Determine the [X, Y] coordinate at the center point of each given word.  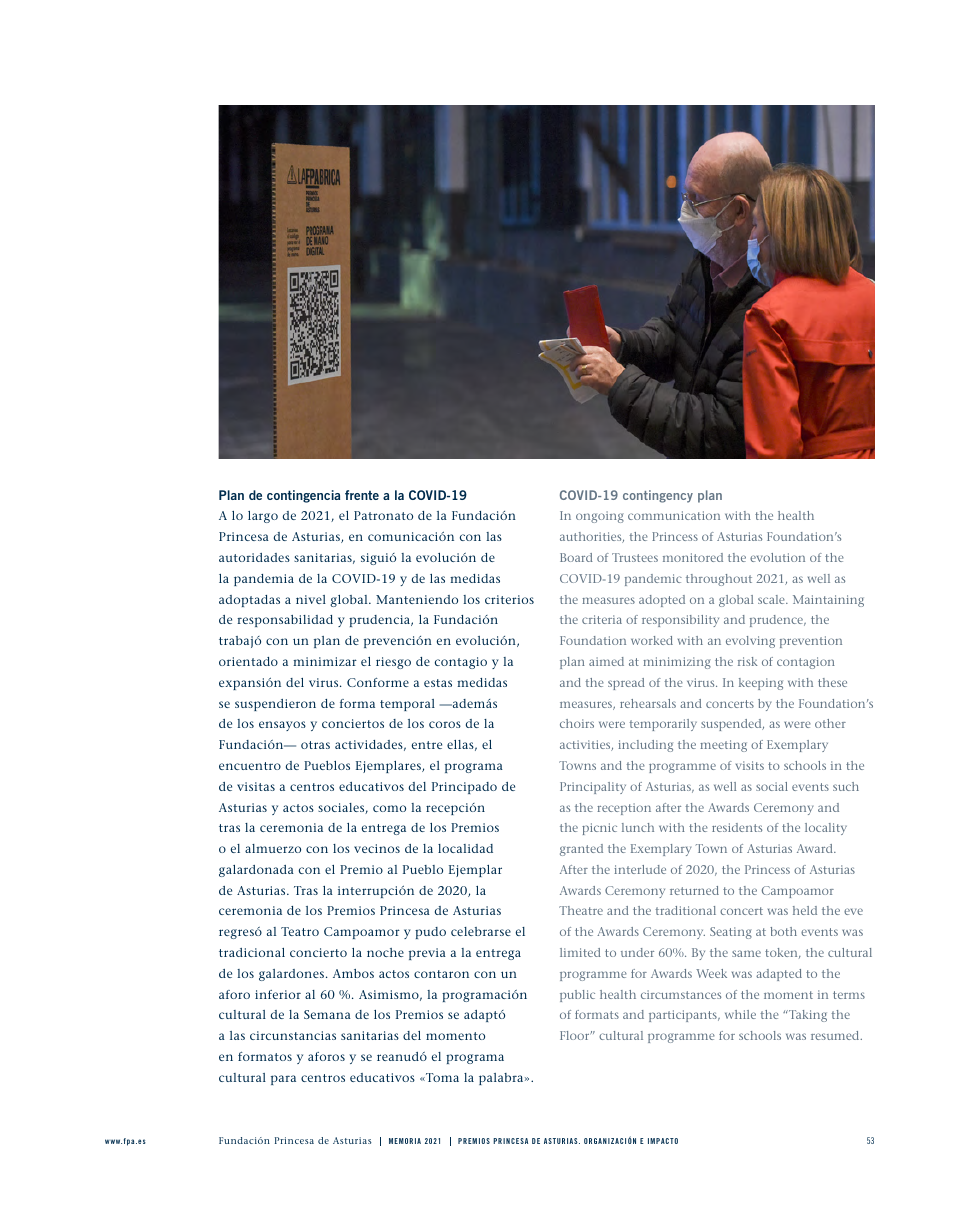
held [805, 910]
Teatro [300, 931]
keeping [761, 684]
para [283, 1080]
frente [362, 495]
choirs [577, 723]
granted [581, 850]
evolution [777, 557]
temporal [407, 705]
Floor [576, 1035]
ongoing [600, 517]
